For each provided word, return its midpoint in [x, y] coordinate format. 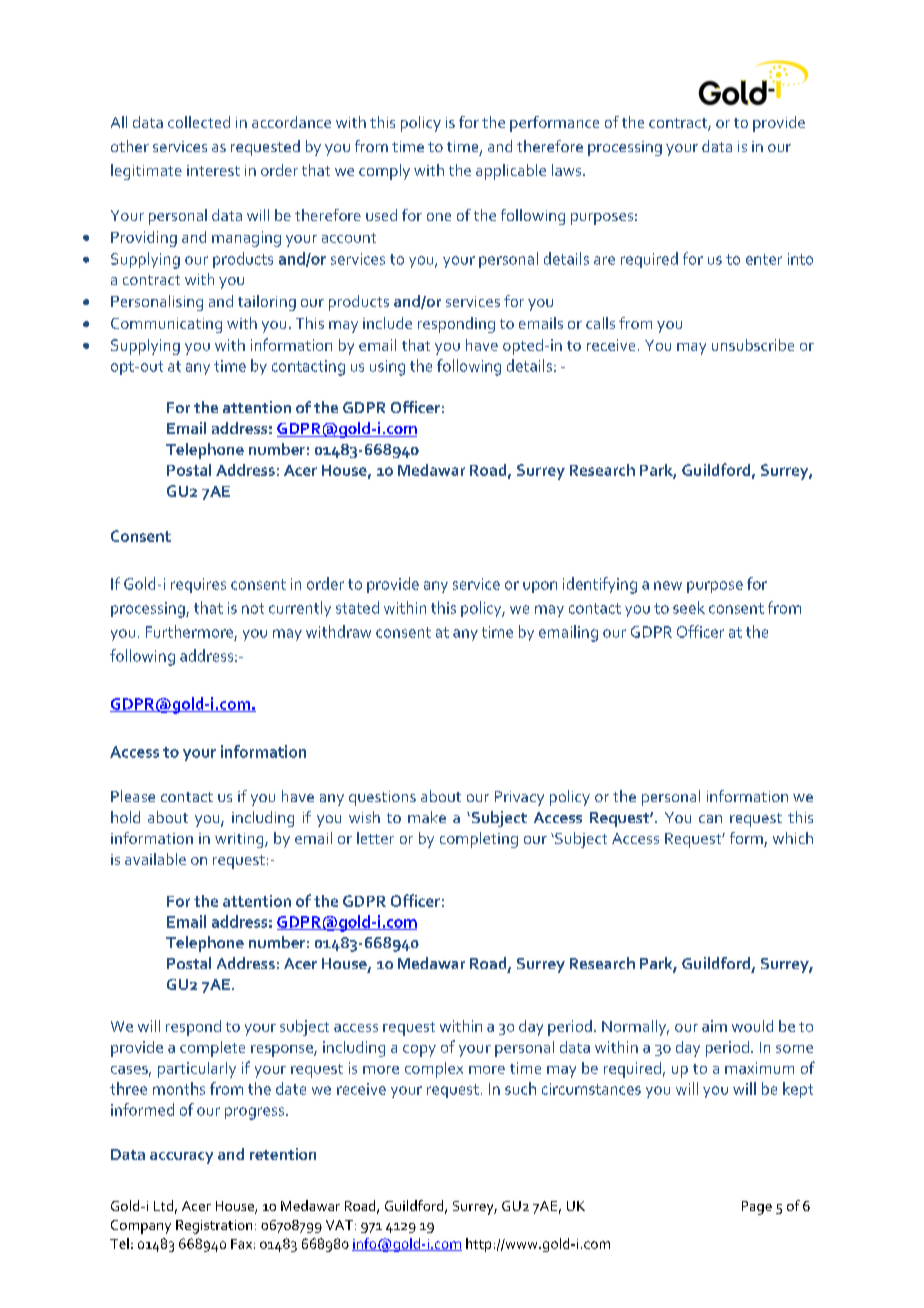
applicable [511, 172]
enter [764, 259]
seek [689, 607]
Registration [214, 1227]
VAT [339, 1225]
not [253, 608]
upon [540, 587]
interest [213, 170]
